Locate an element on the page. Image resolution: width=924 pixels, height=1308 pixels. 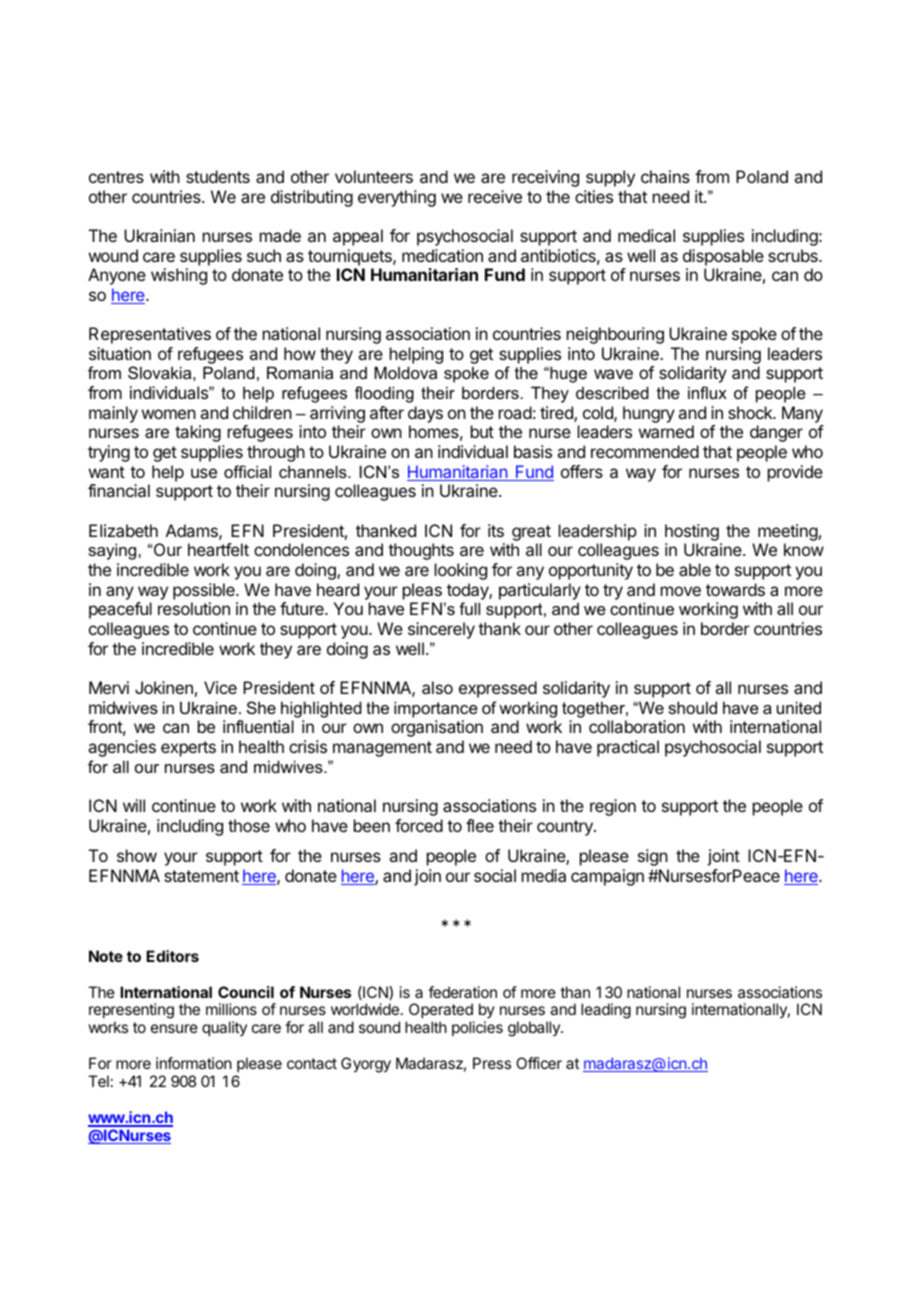
heartfelt is located at coordinates (218, 549).
